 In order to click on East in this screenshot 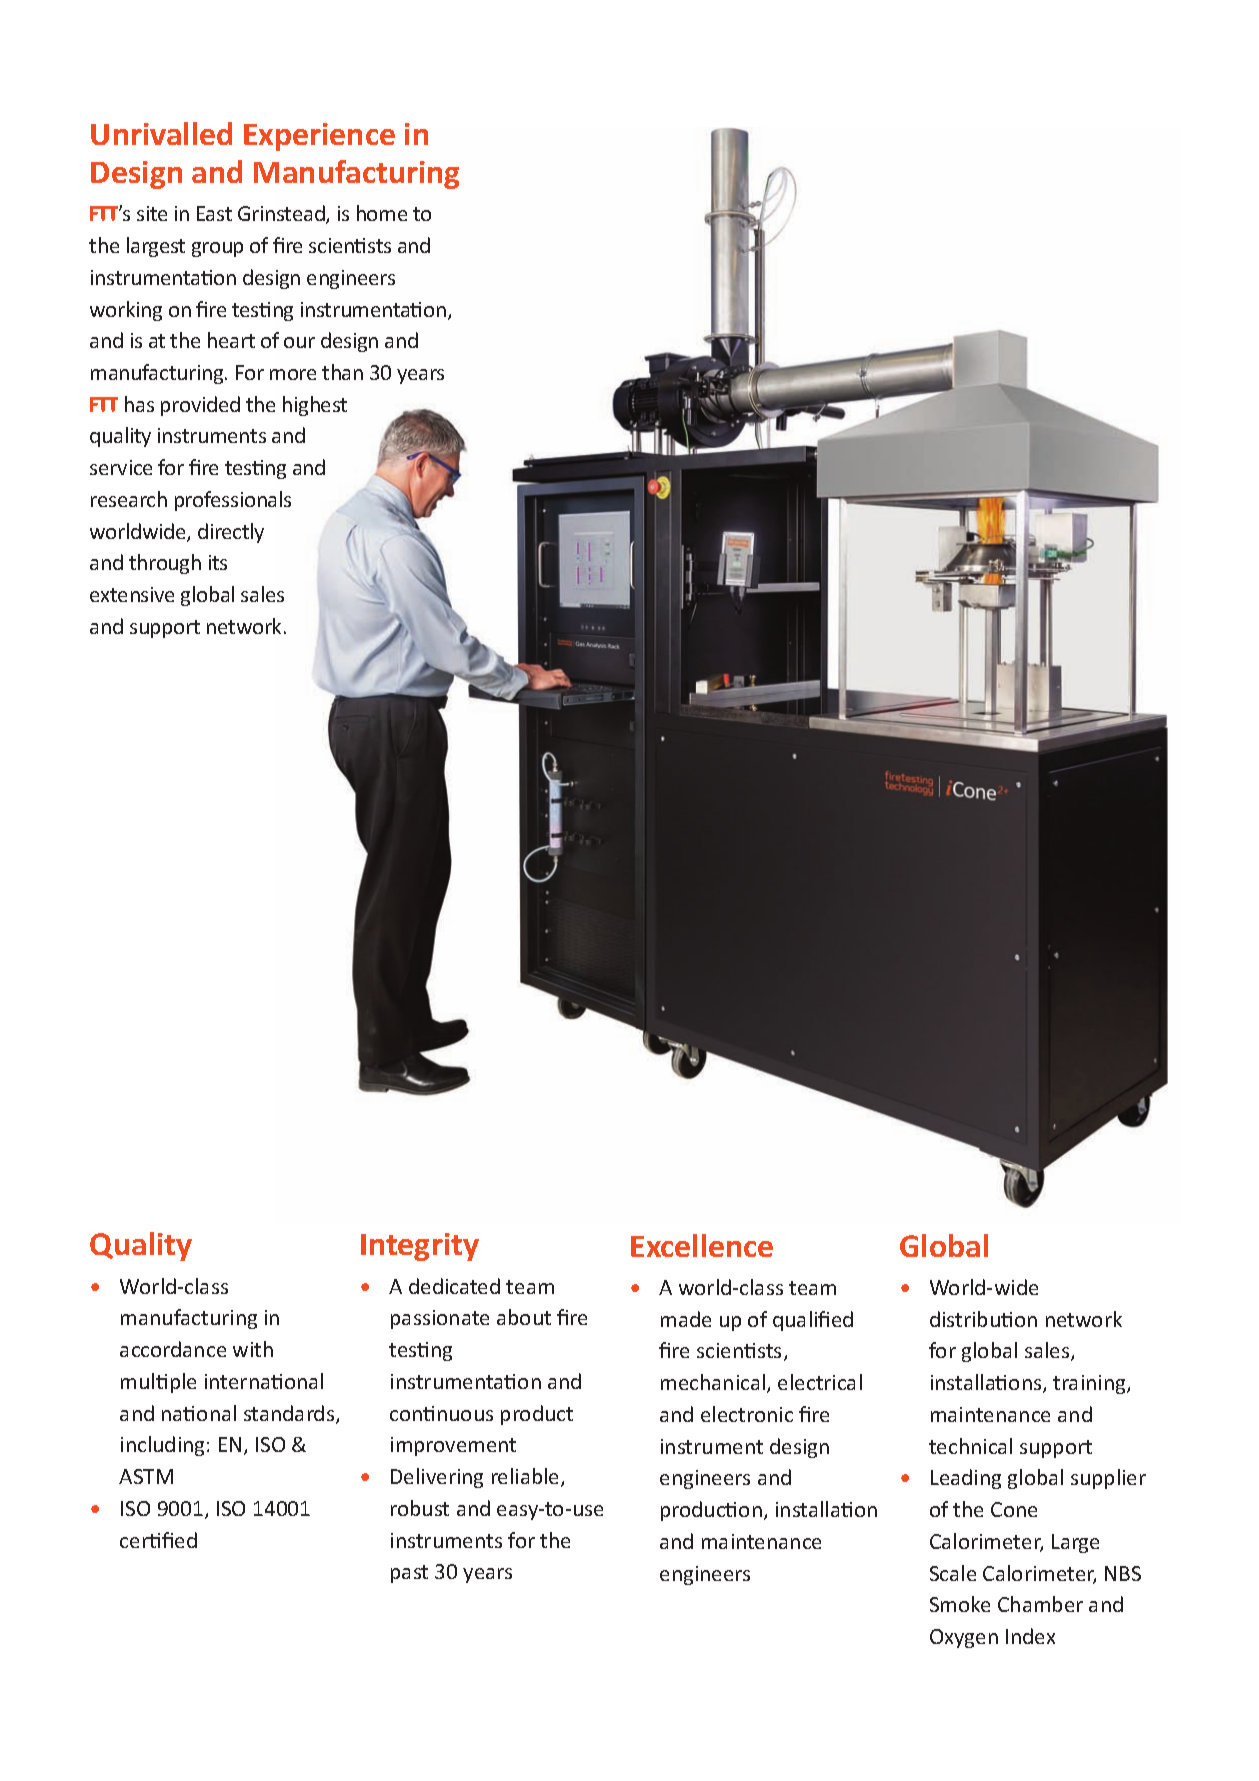, I will do `click(214, 213)`.
